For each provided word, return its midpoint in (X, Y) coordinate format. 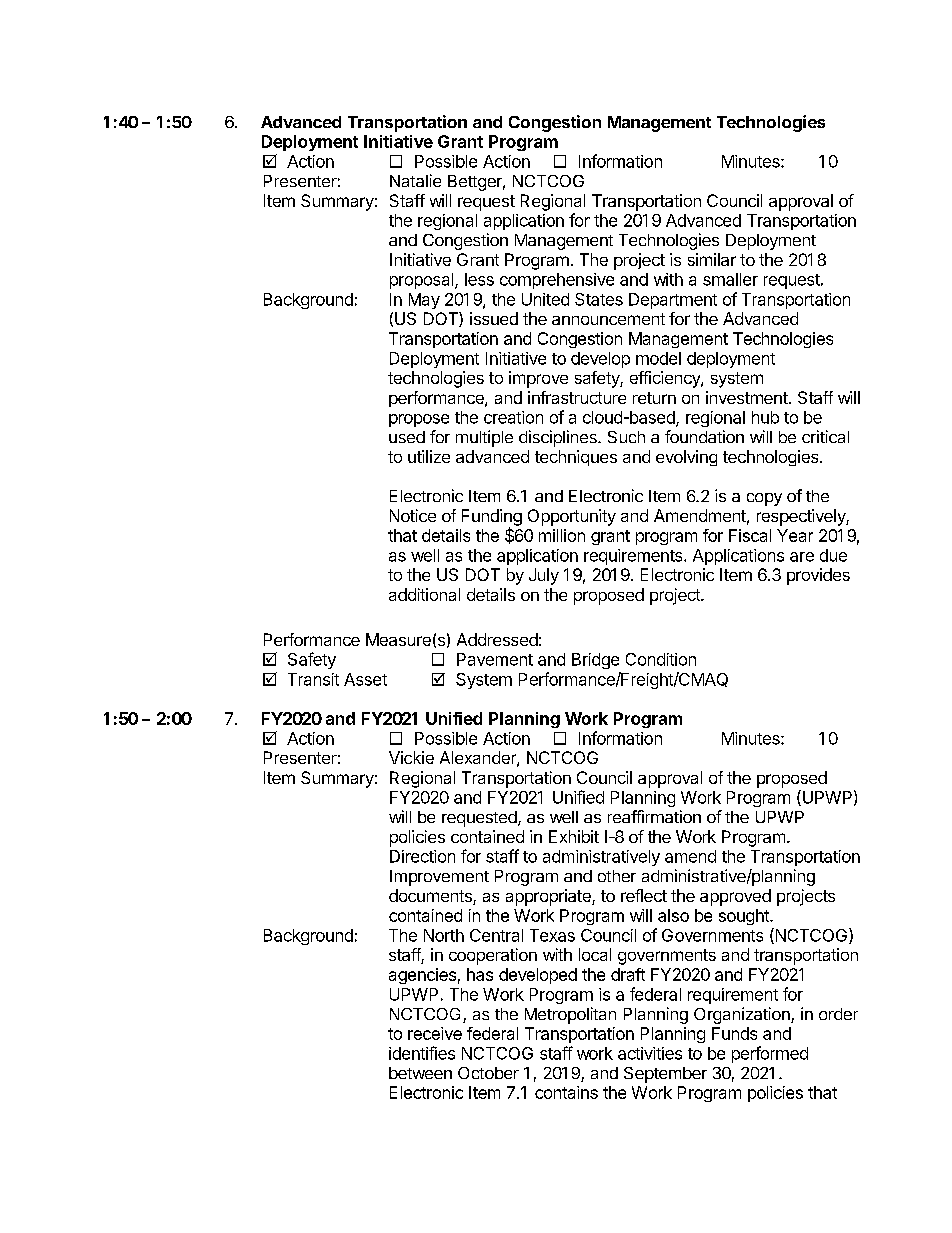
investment (748, 397)
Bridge (595, 661)
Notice (413, 515)
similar (712, 259)
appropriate (549, 897)
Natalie (415, 180)
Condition (661, 659)
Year (795, 535)
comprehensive (557, 281)
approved (735, 897)
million (562, 535)
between (420, 1073)
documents (431, 897)
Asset (365, 679)
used (407, 437)
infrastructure (577, 397)
